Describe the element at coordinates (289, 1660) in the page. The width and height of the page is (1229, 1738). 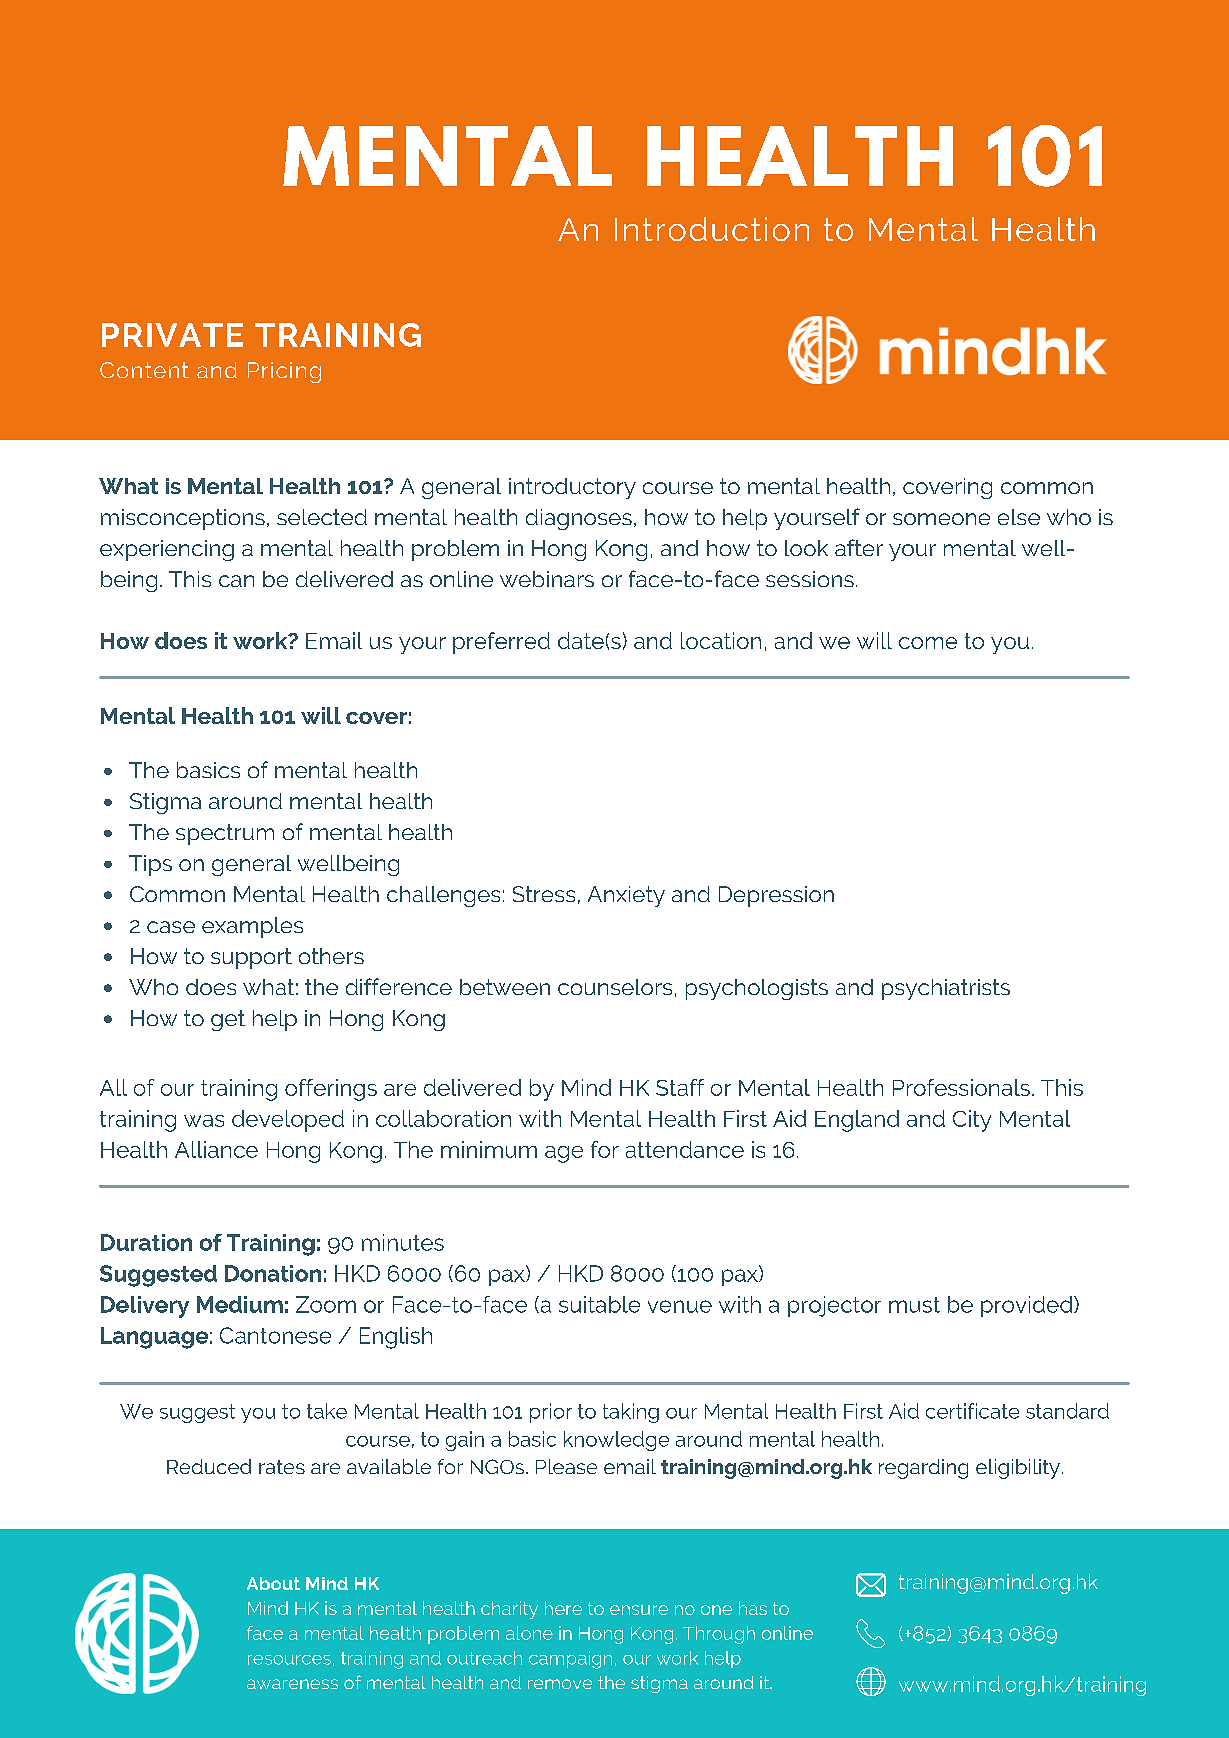
I see `resources` at that location.
